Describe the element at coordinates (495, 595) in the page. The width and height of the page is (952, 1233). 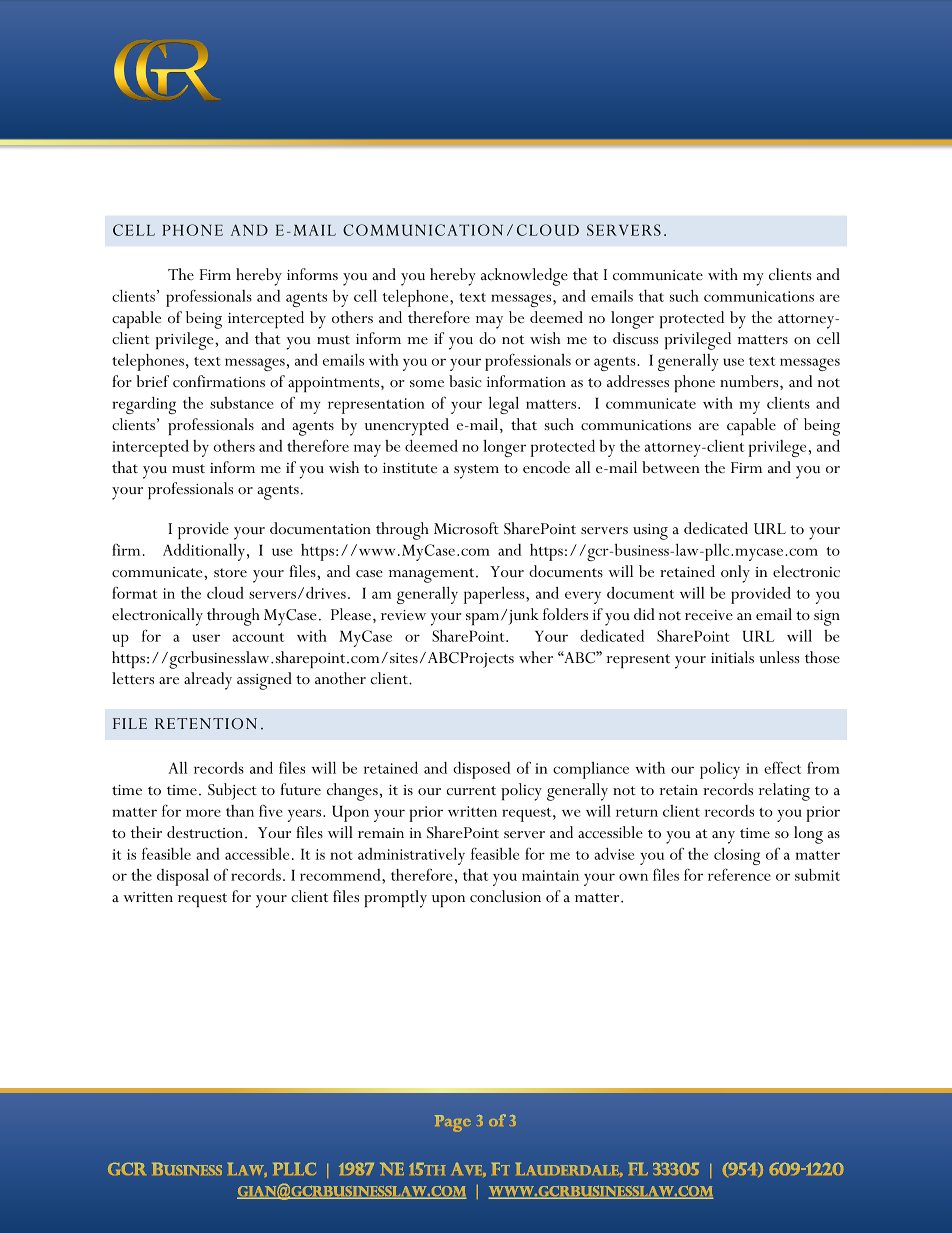
I see `paperless` at that location.
